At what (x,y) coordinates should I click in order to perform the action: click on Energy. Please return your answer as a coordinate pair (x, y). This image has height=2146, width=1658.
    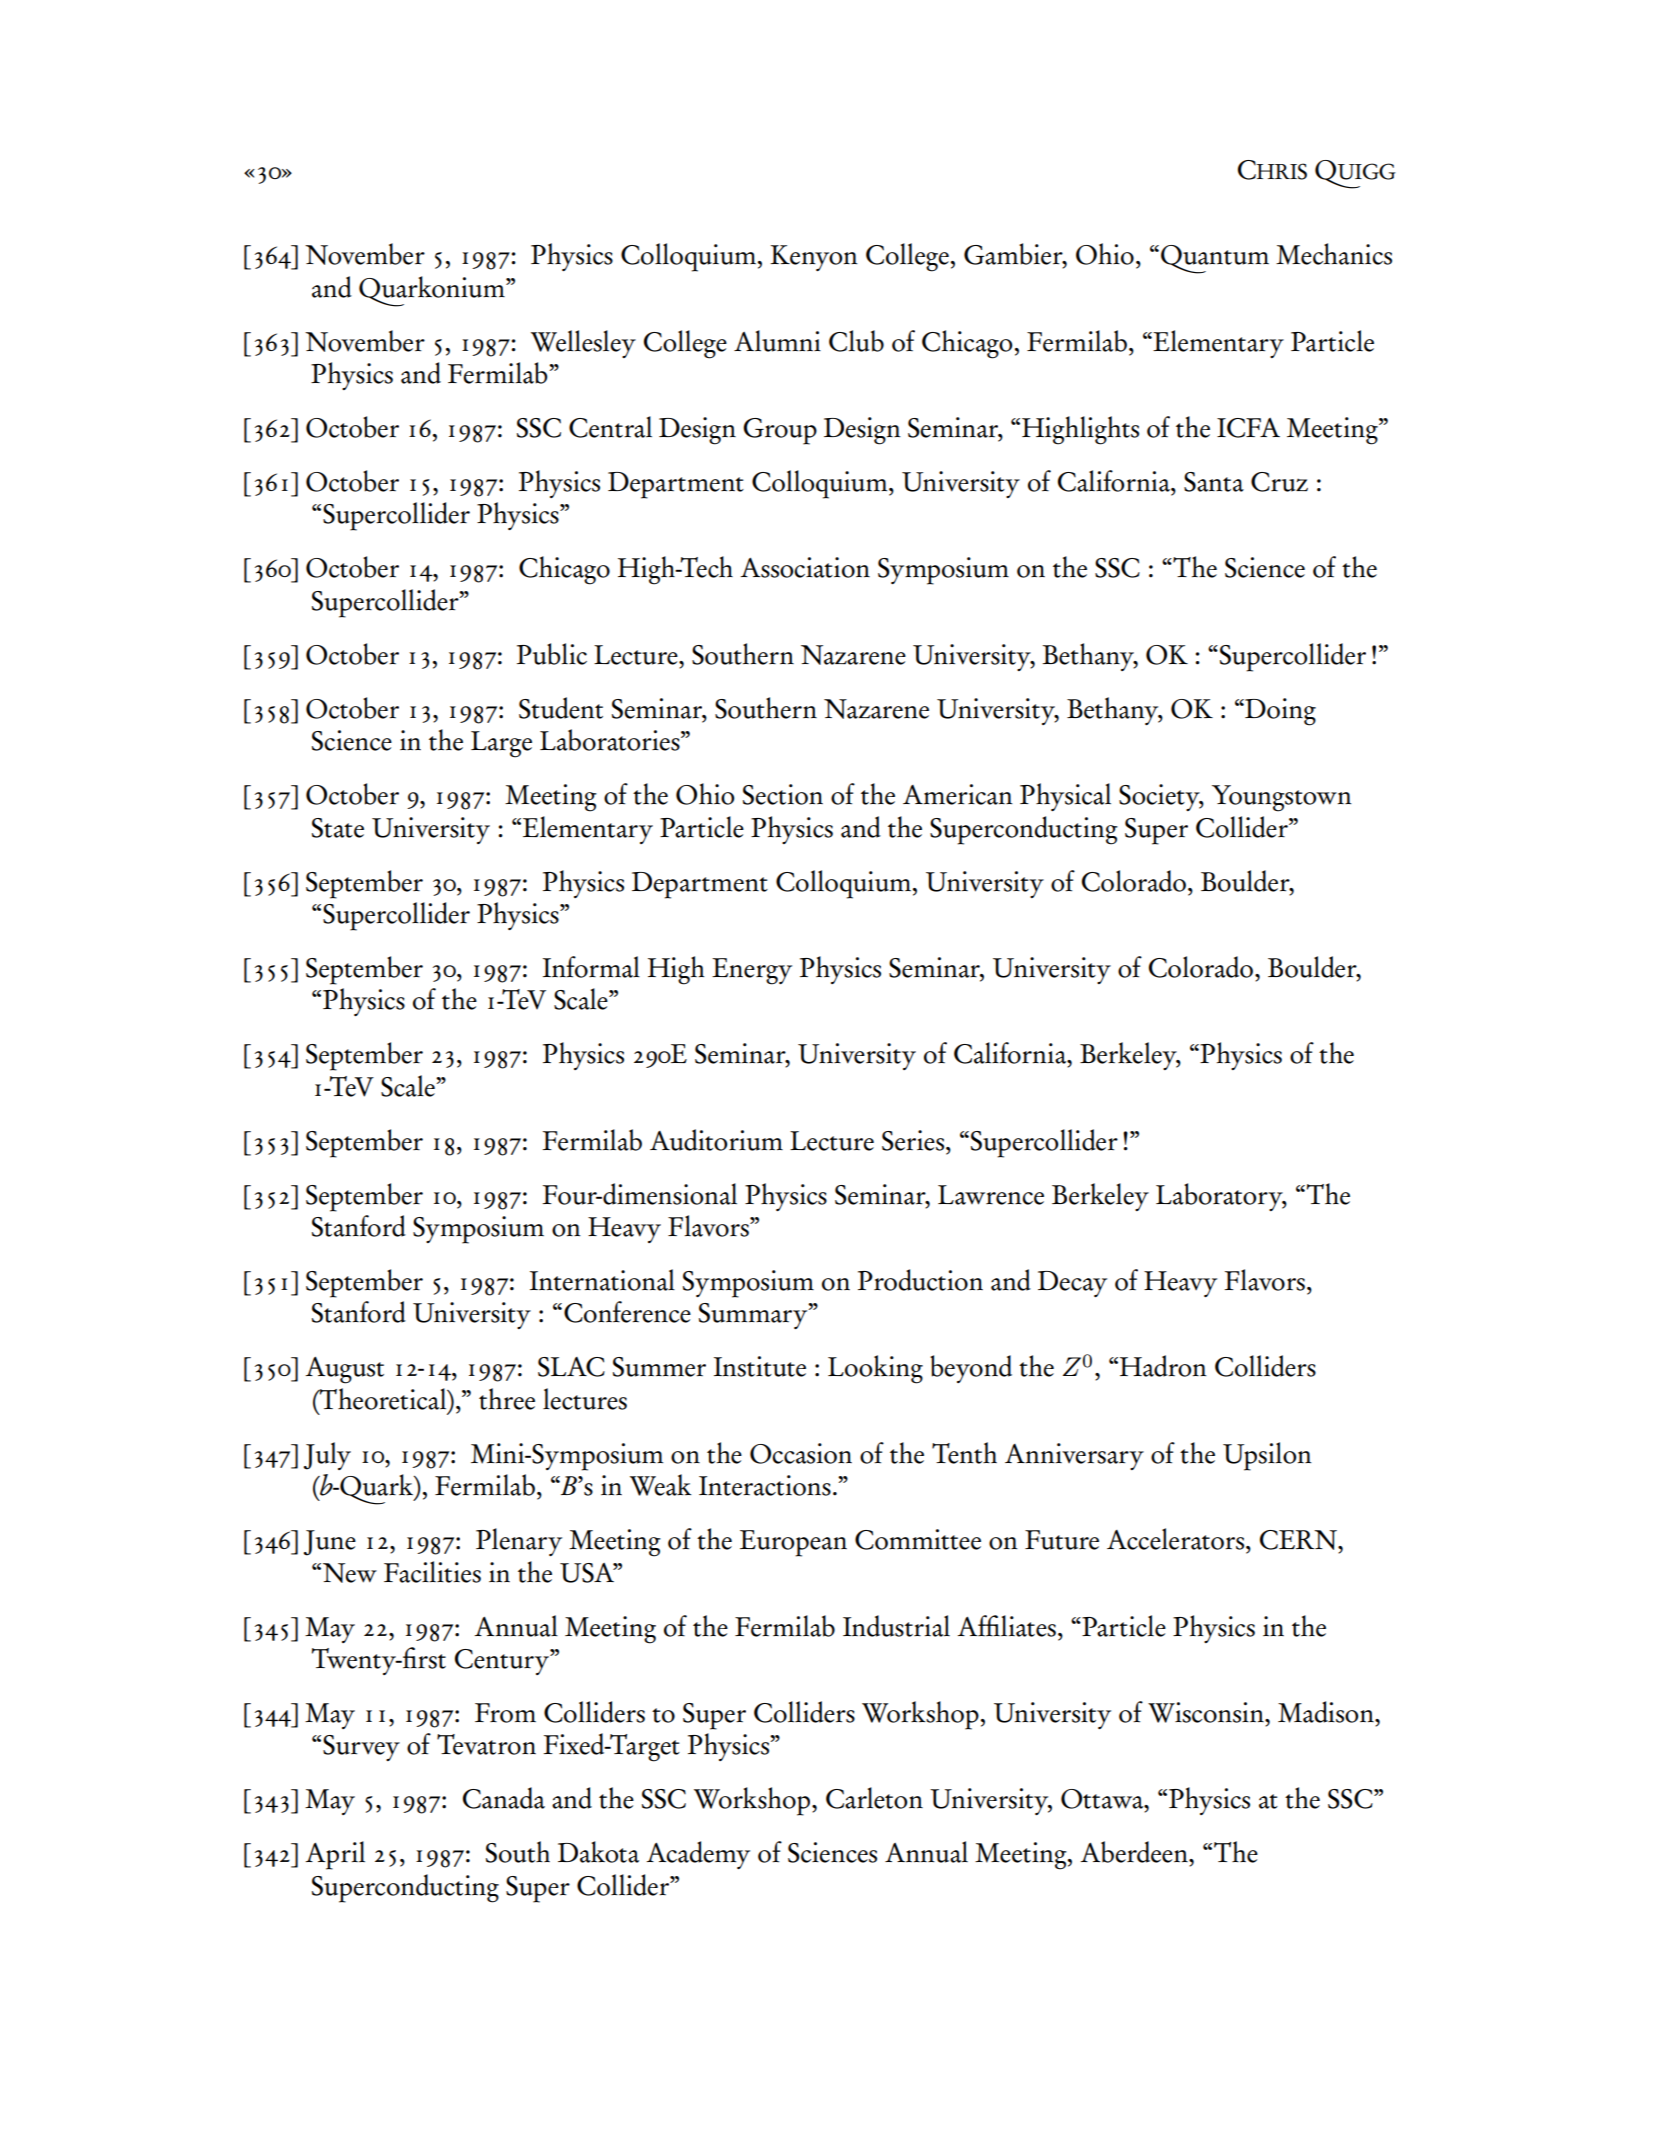
    Looking at the image, I should click on (752, 971).
